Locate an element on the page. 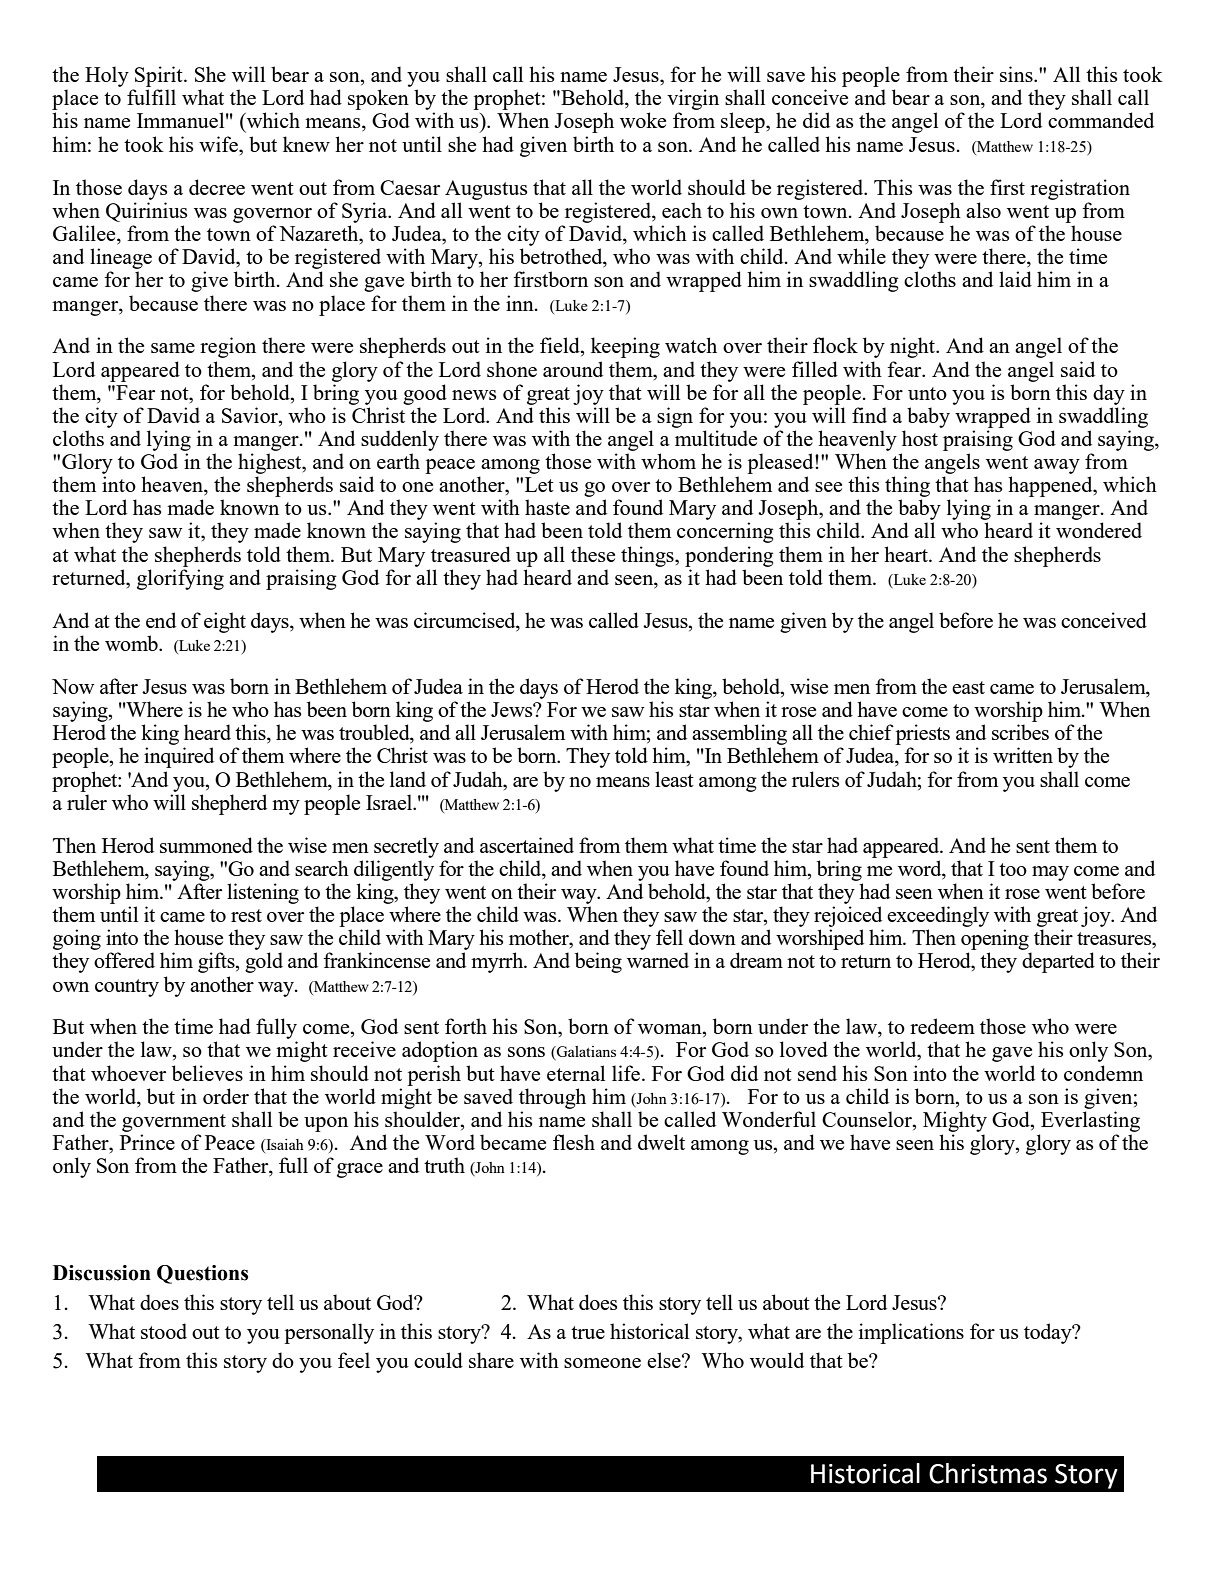  scribes is located at coordinates (1020, 732).
